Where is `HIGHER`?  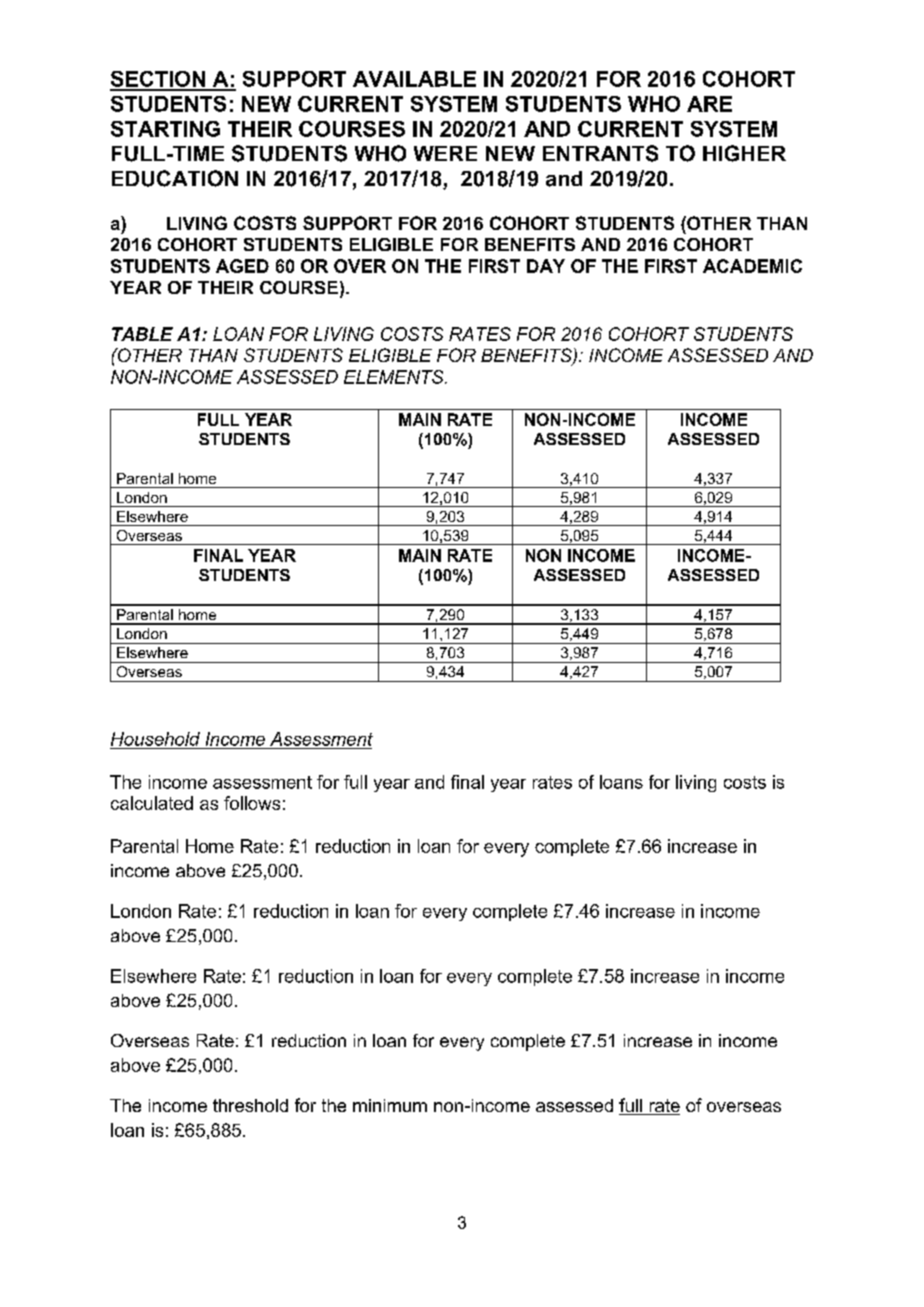
HIGHER is located at coordinates (744, 153).
